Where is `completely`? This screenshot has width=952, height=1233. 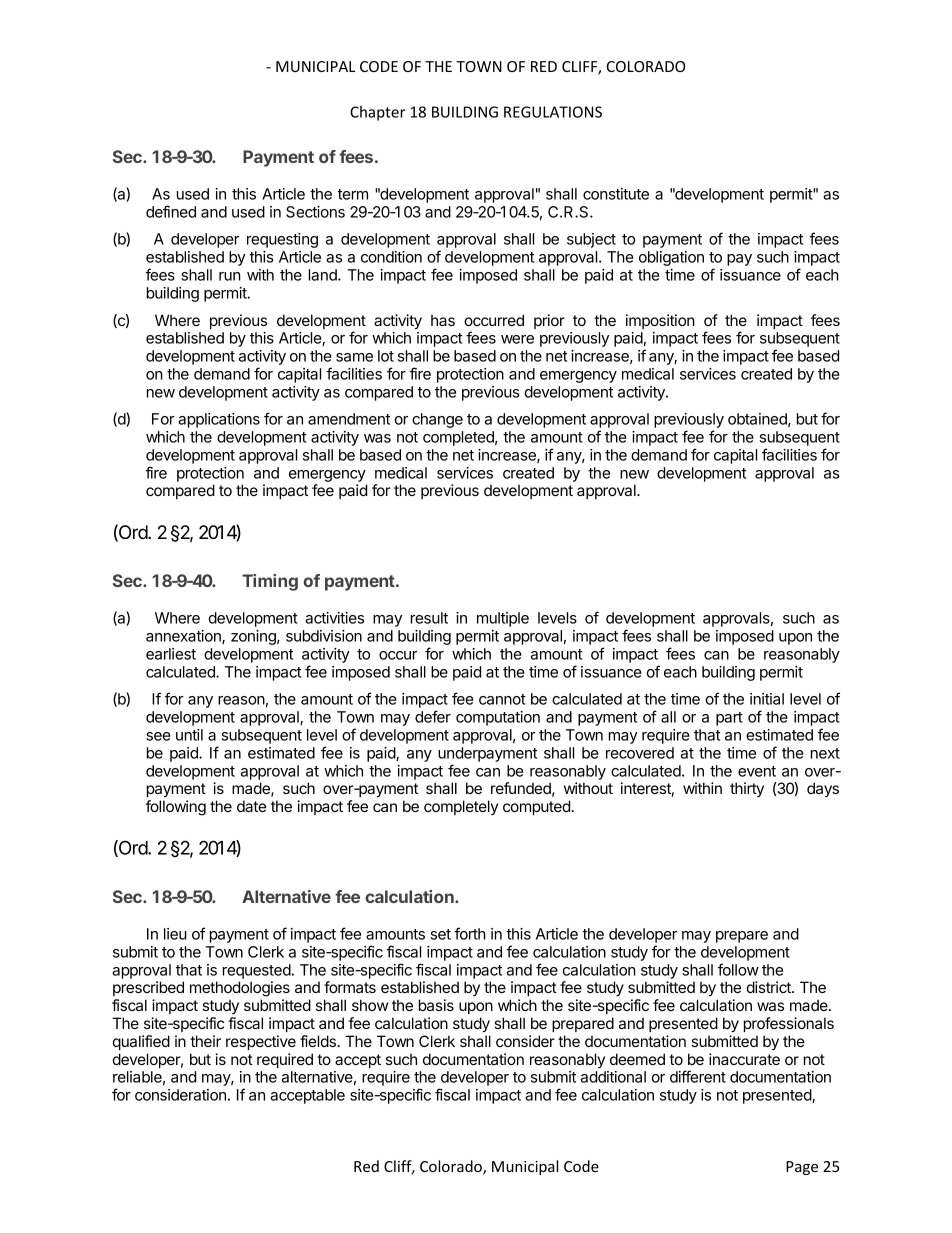 completely is located at coordinates (461, 807).
